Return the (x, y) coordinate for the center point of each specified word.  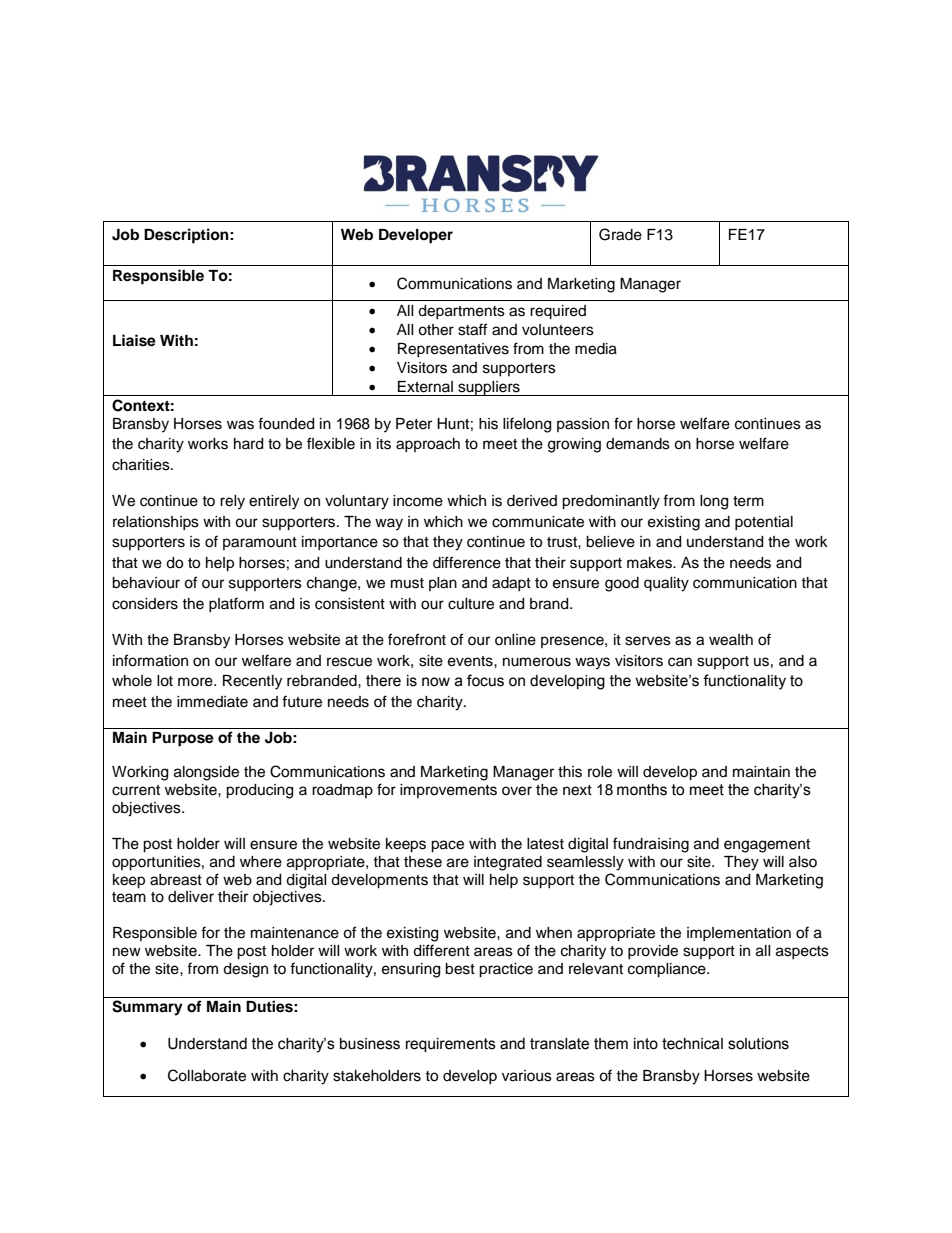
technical (692, 1044)
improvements (448, 791)
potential (764, 523)
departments (461, 312)
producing (259, 791)
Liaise (134, 340)
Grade (620, 234)
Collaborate (207, 1075)
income (418, 501)
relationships (156, 523)
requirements (451, 1045)
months (642, 790)
